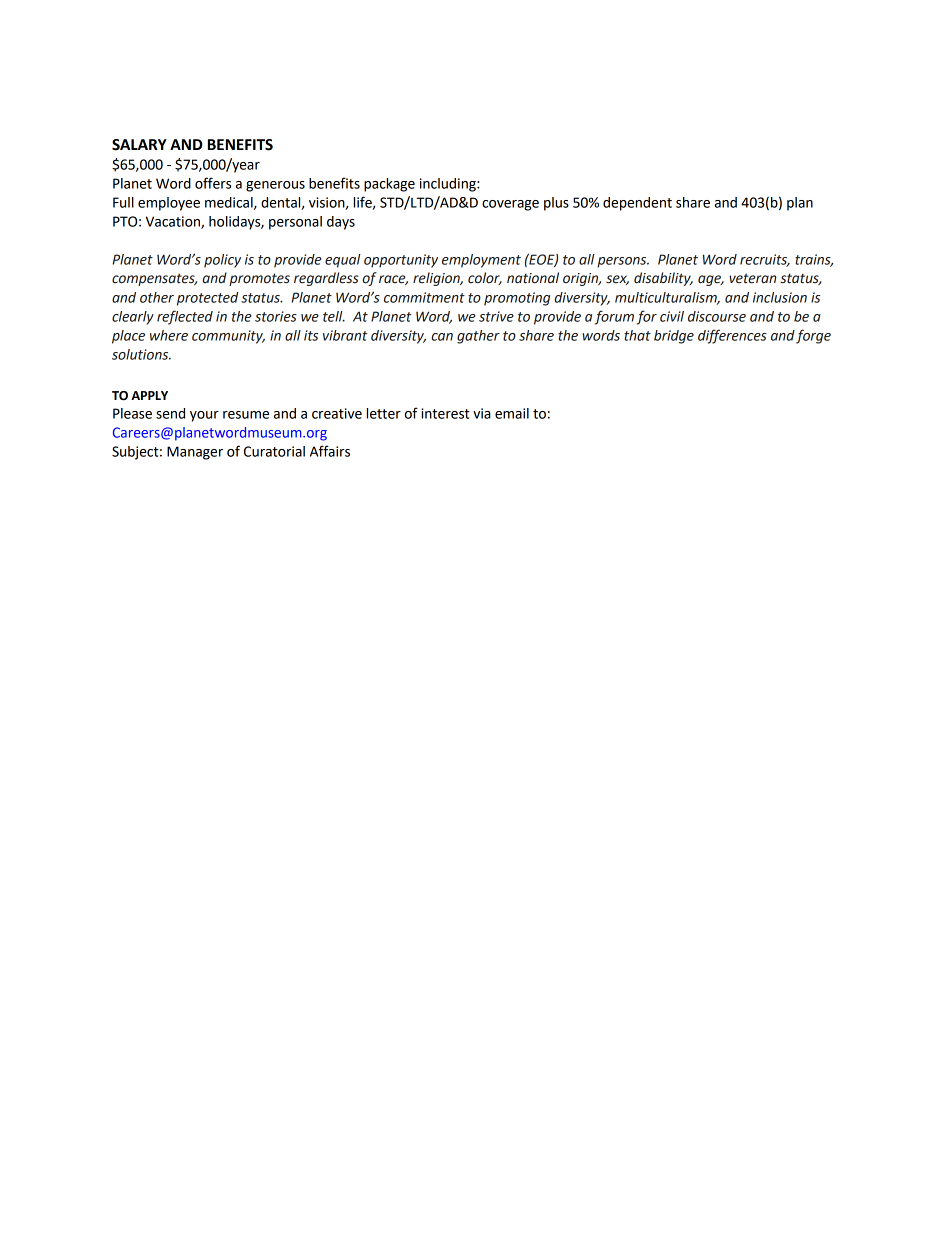  I want to click on via, so click(482, 413).
